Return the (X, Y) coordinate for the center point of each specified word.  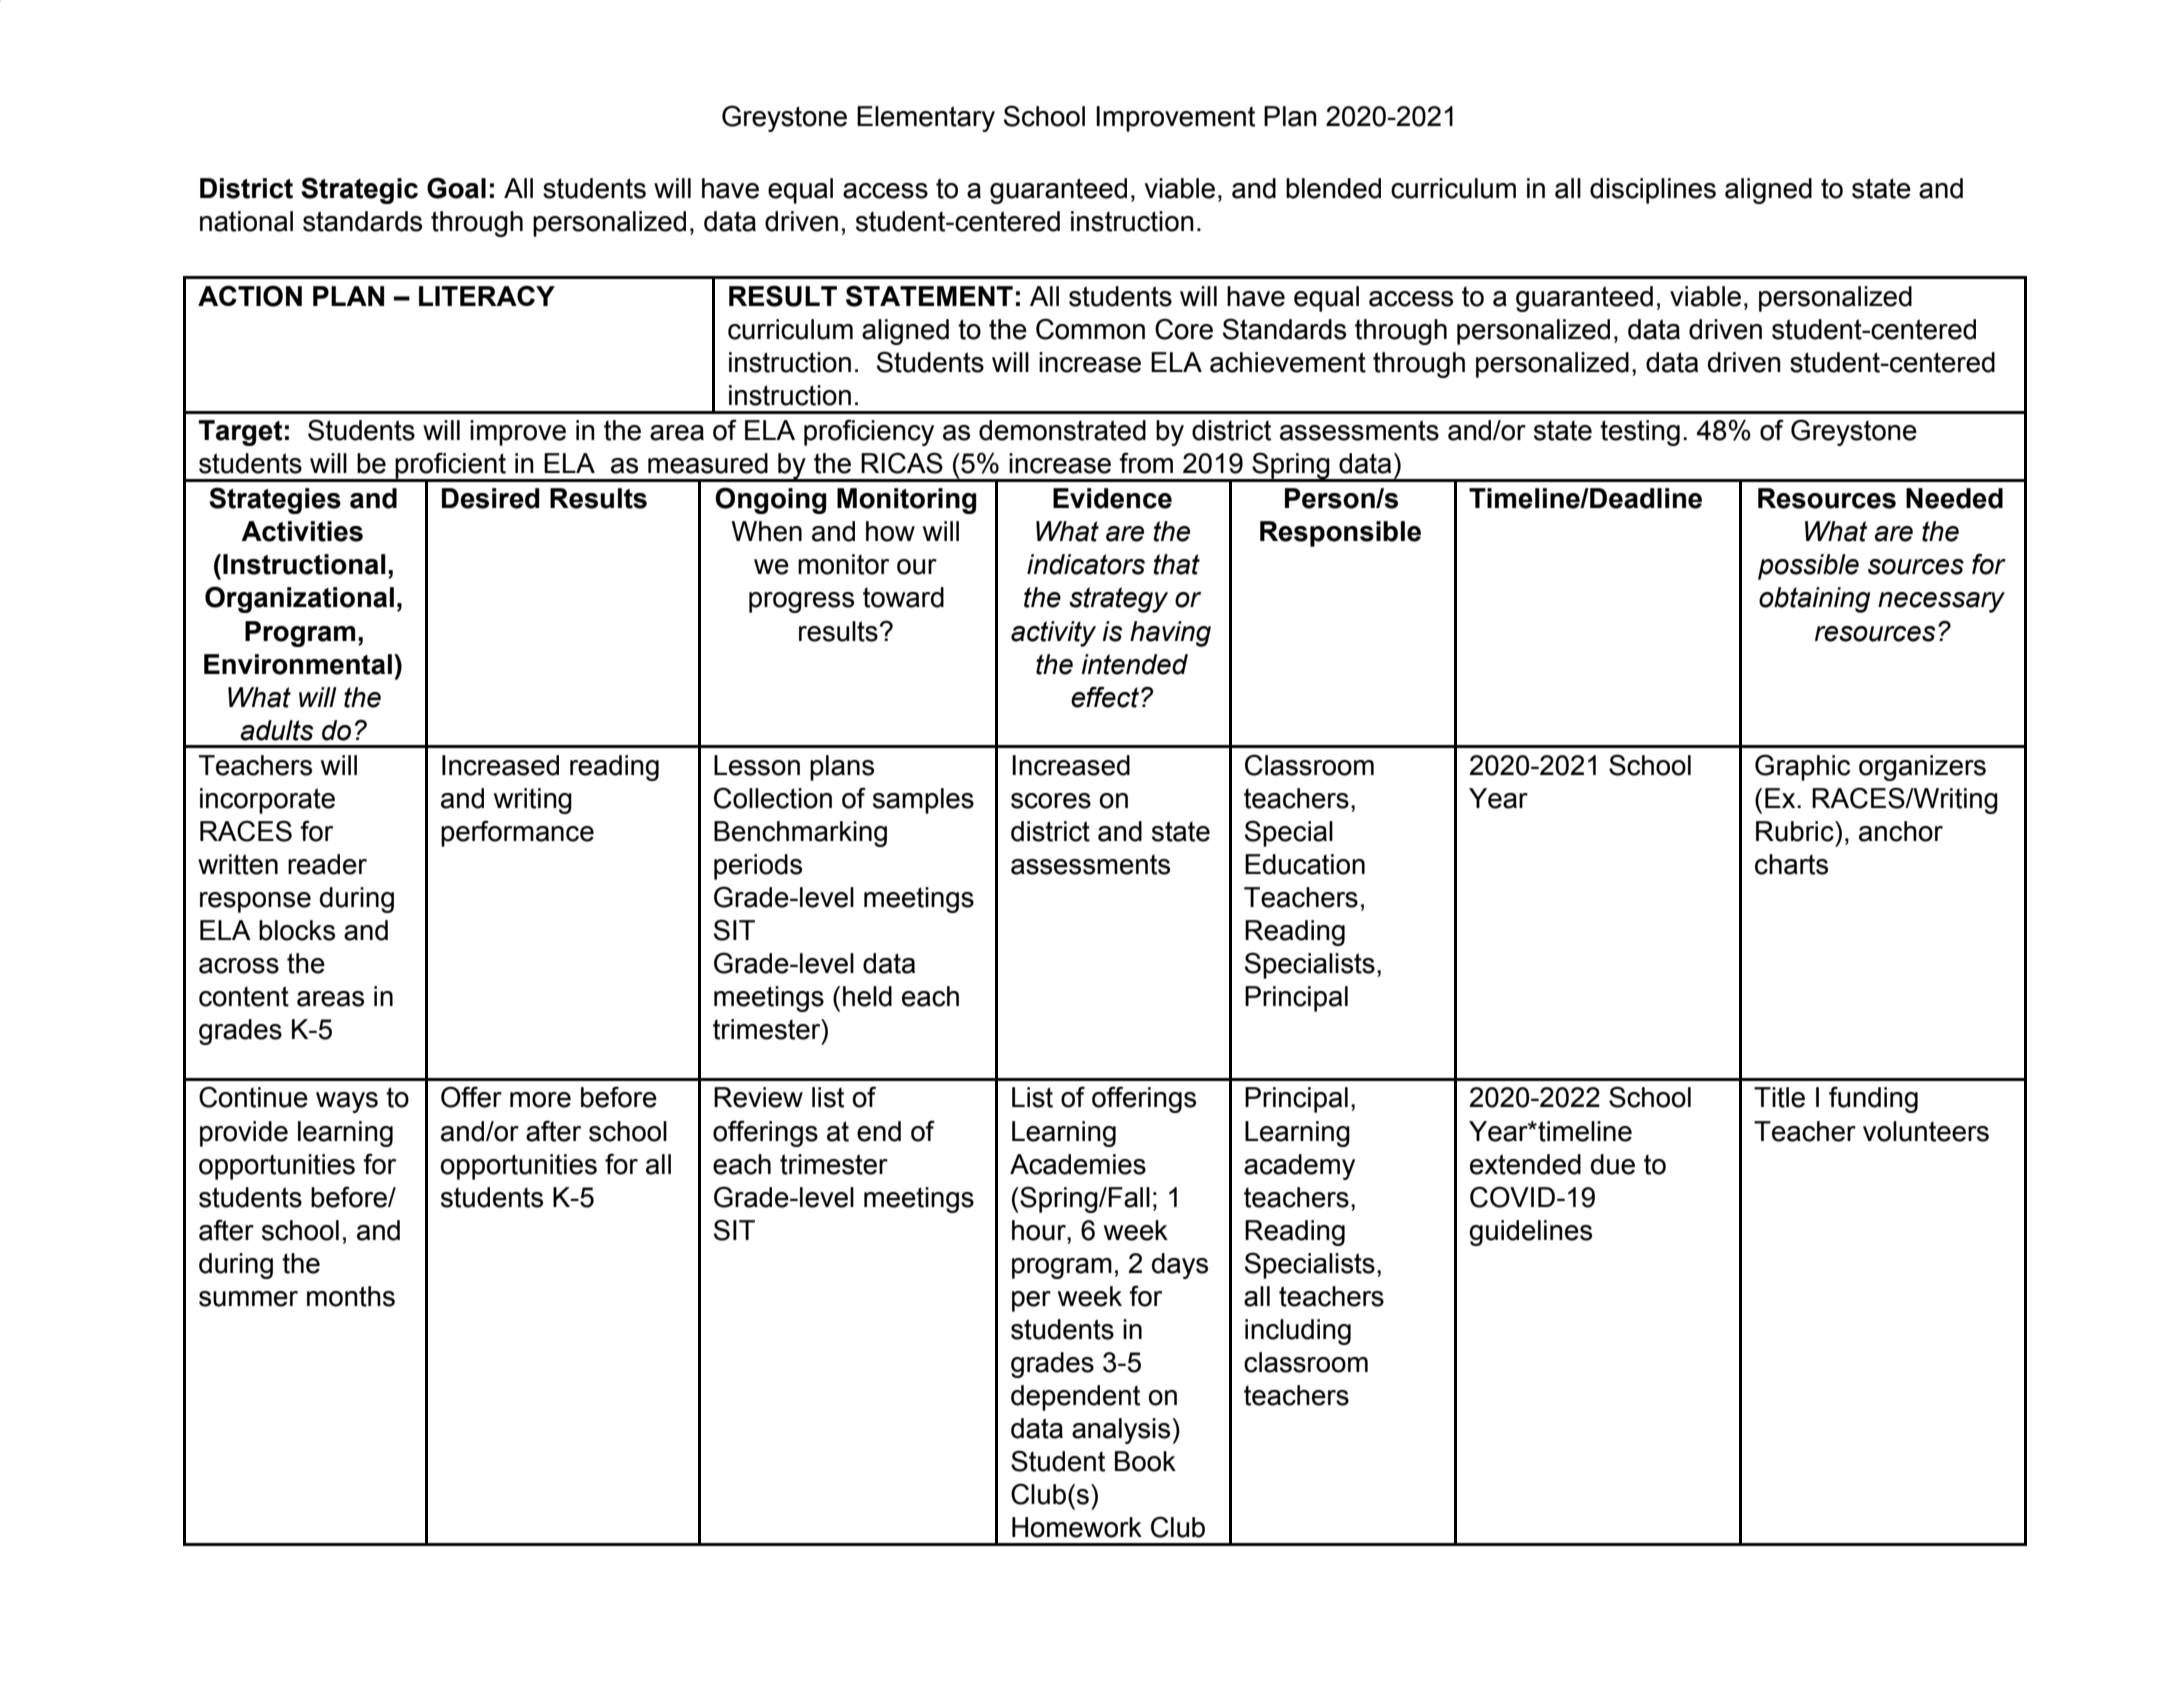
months (351, 1296)
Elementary (926, 119)
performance (517, 833)
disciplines (1653, 191)
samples (923, 801)
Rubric (1796, 831)
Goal (456, 188)
